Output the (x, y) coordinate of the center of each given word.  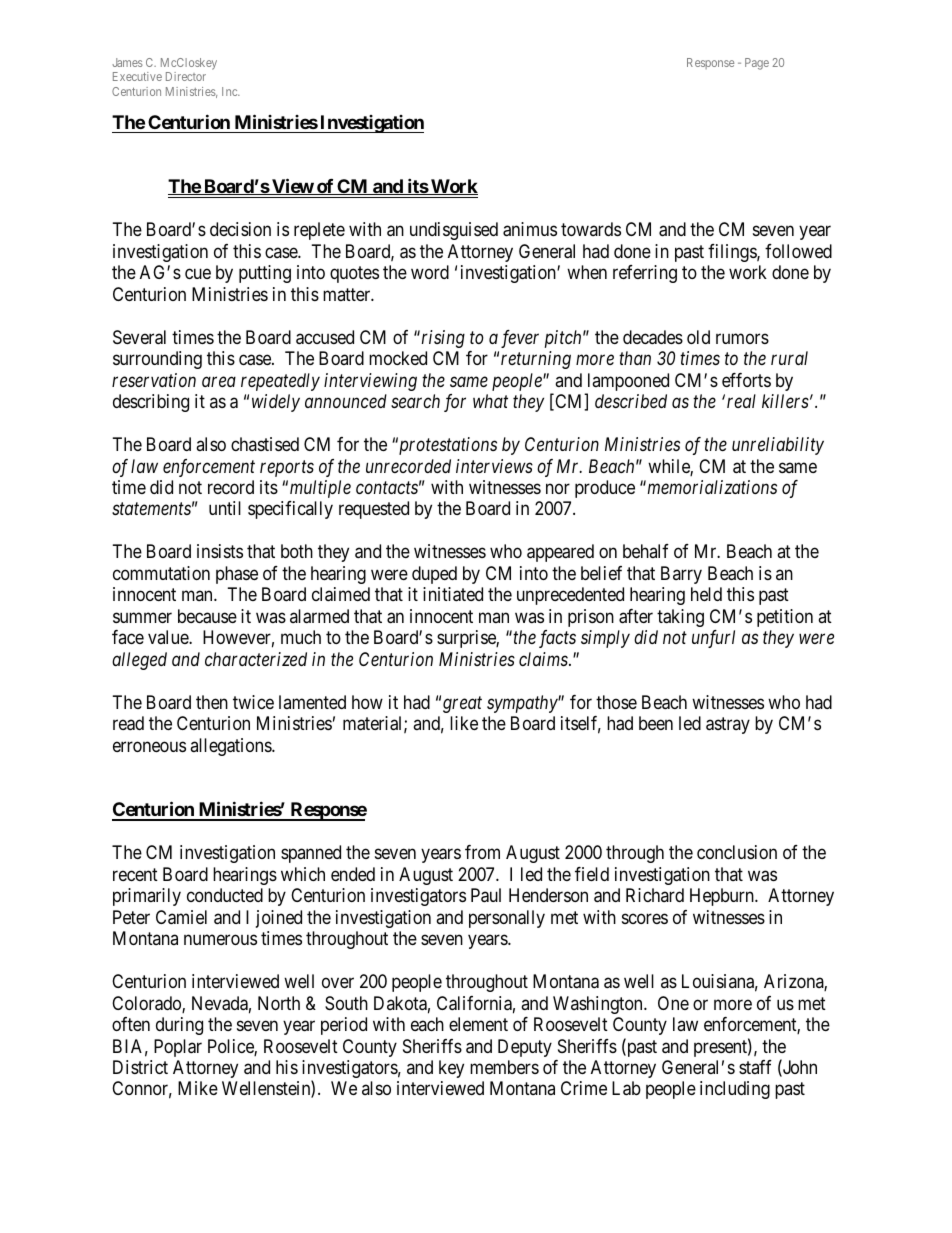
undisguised (454, 231)
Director (186, 76)
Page (757, 64)
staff (755, 1067)
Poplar (178, 1048)
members (504, 1067)
